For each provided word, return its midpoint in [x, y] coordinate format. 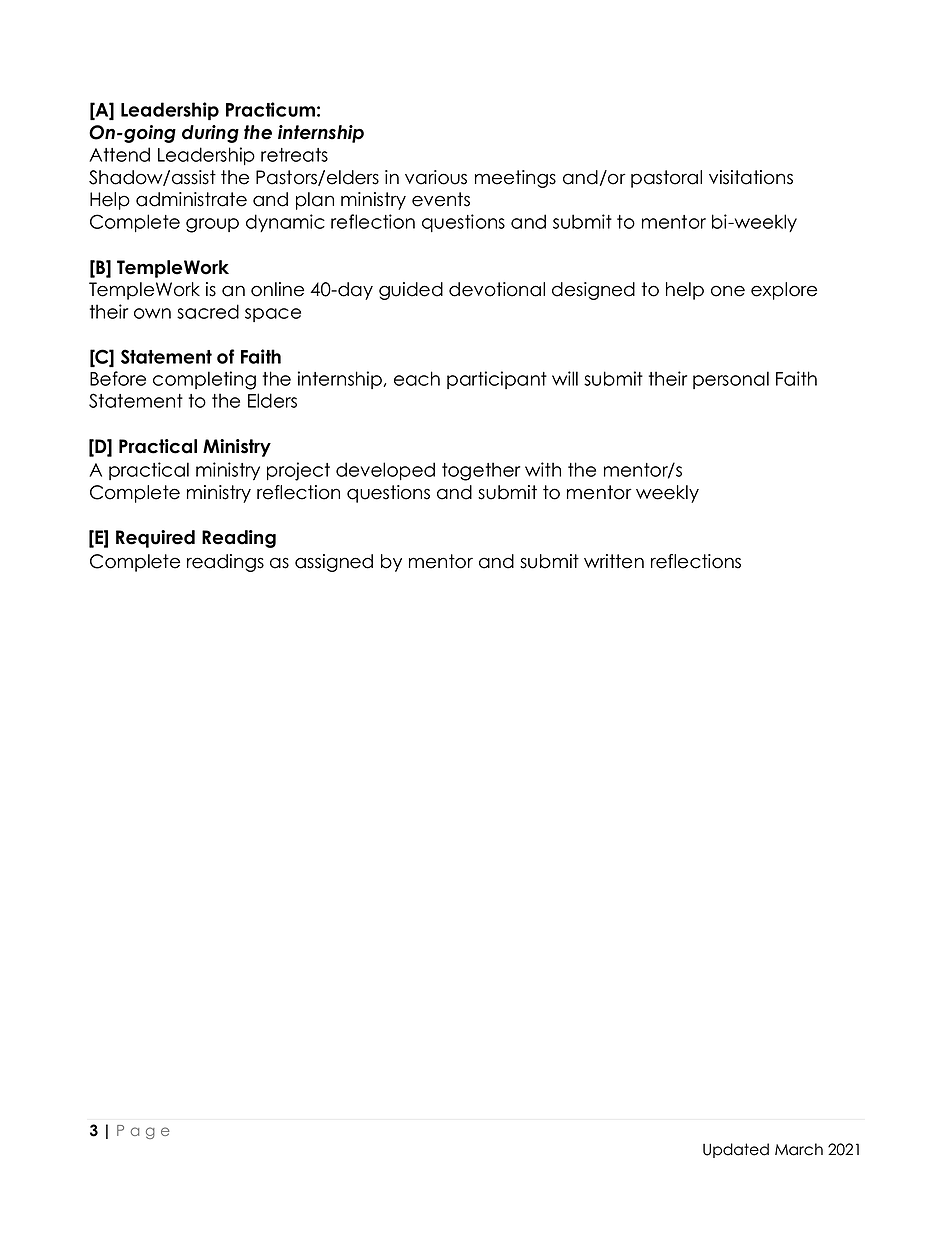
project [298, 471]
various [436, 177]
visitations [751, 177]
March [799, 1149]
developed [385, 471]
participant [497, 380]
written [614, 561]
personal [731, 380]
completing [204, 380]
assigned [334, 563]
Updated [736, 1150]
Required [155, 539]
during [210, 134]
